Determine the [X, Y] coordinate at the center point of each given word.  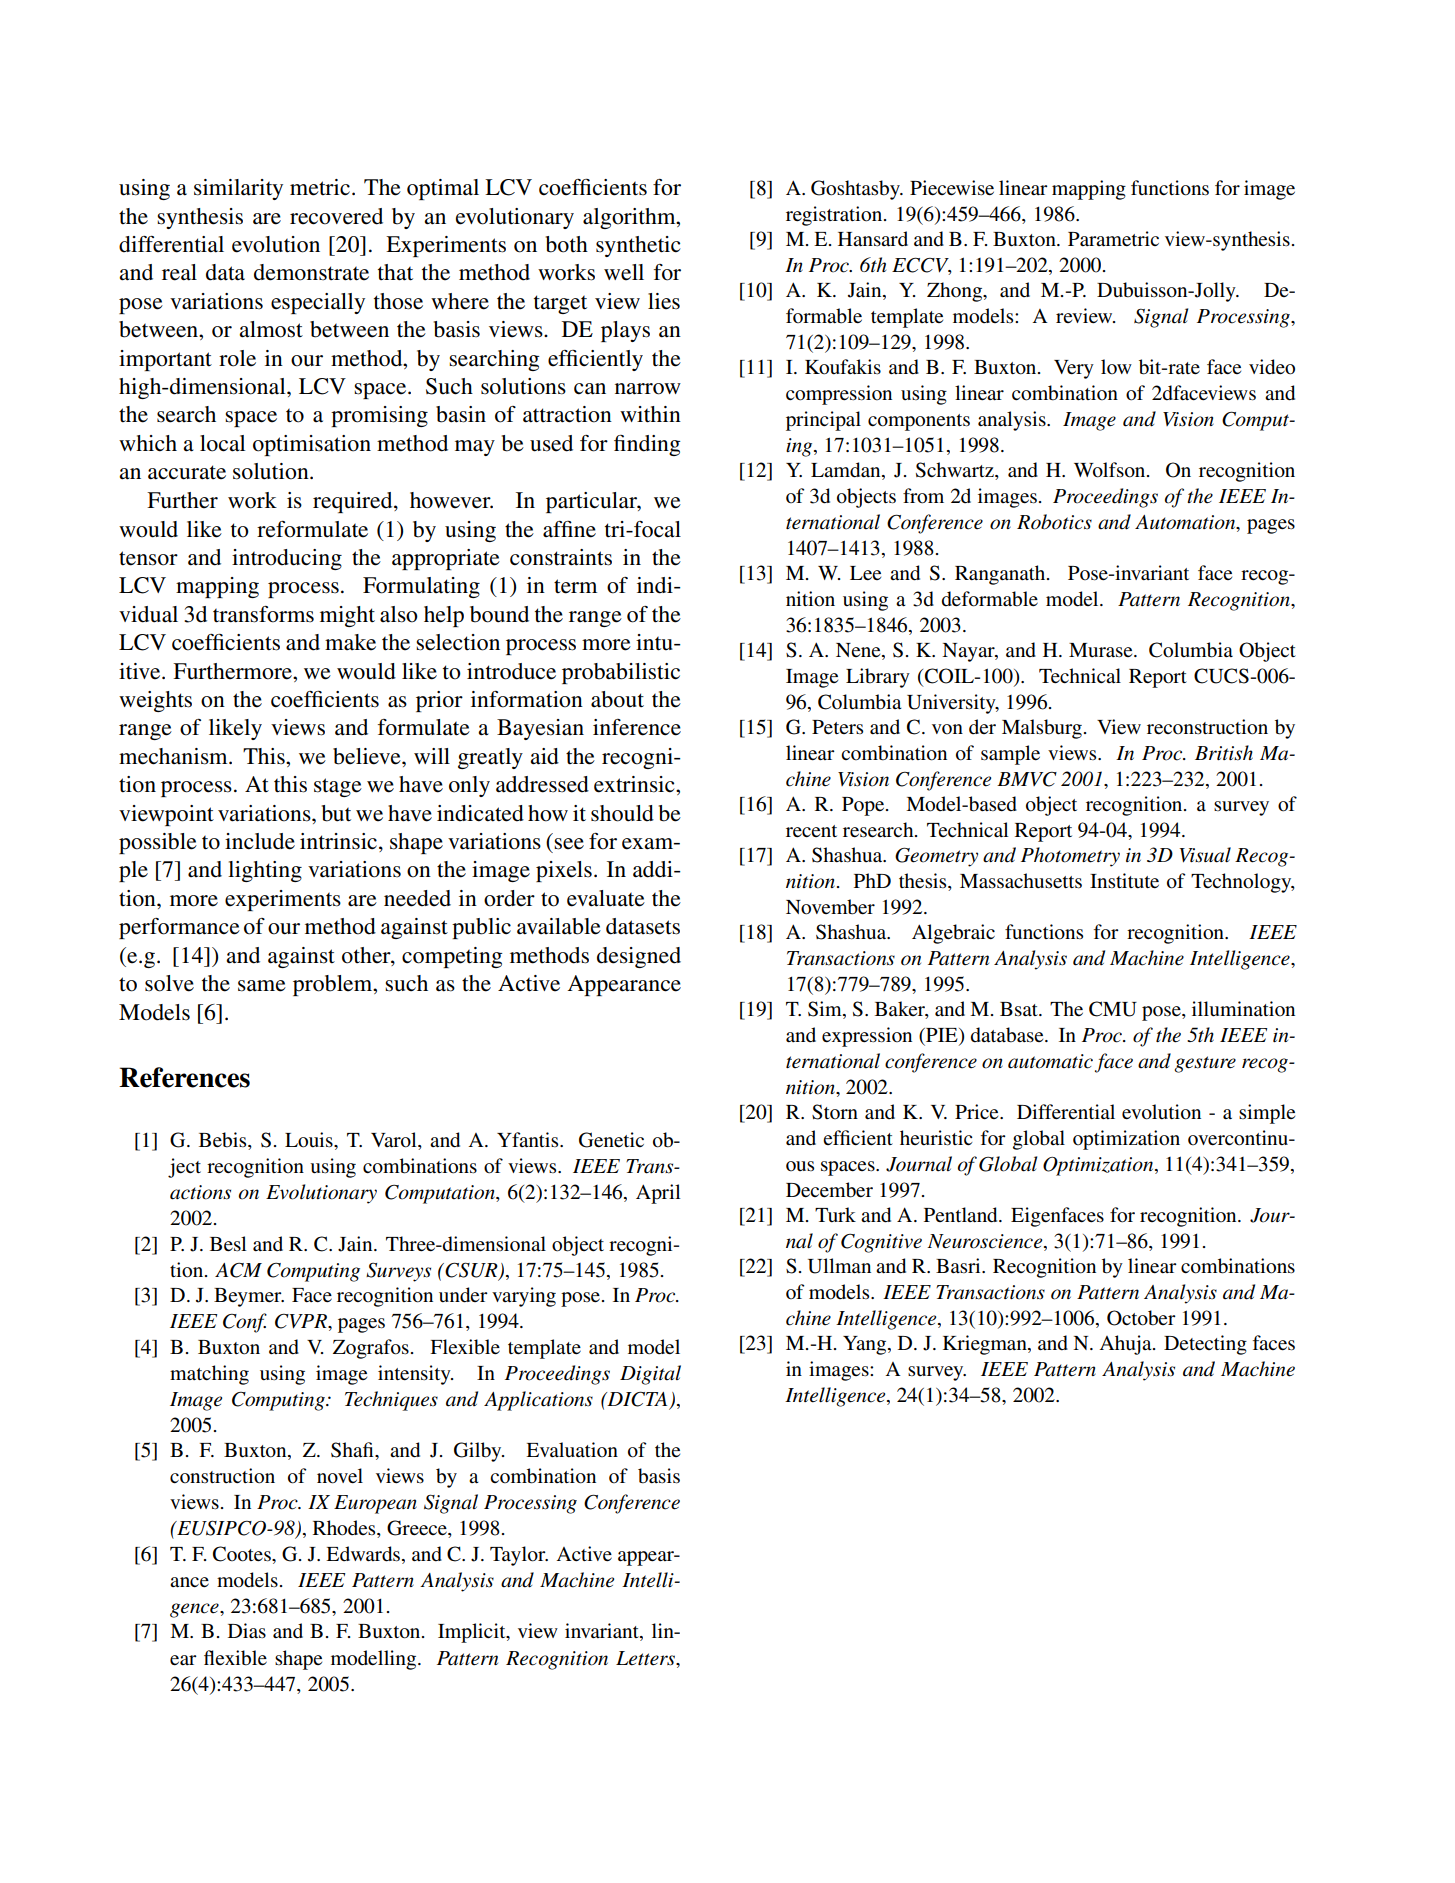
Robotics [1054, 522]
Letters [647, 1658]
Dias [247, 1630]
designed [639, 957]
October [1141, 1318]
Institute [1124, 881]
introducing [287, 559]
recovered [336, 216]
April [658, 1194]
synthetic [638, 246]
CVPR [302, 1321]
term [575, 586]
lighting [265, 871]
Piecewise [952, 188]
